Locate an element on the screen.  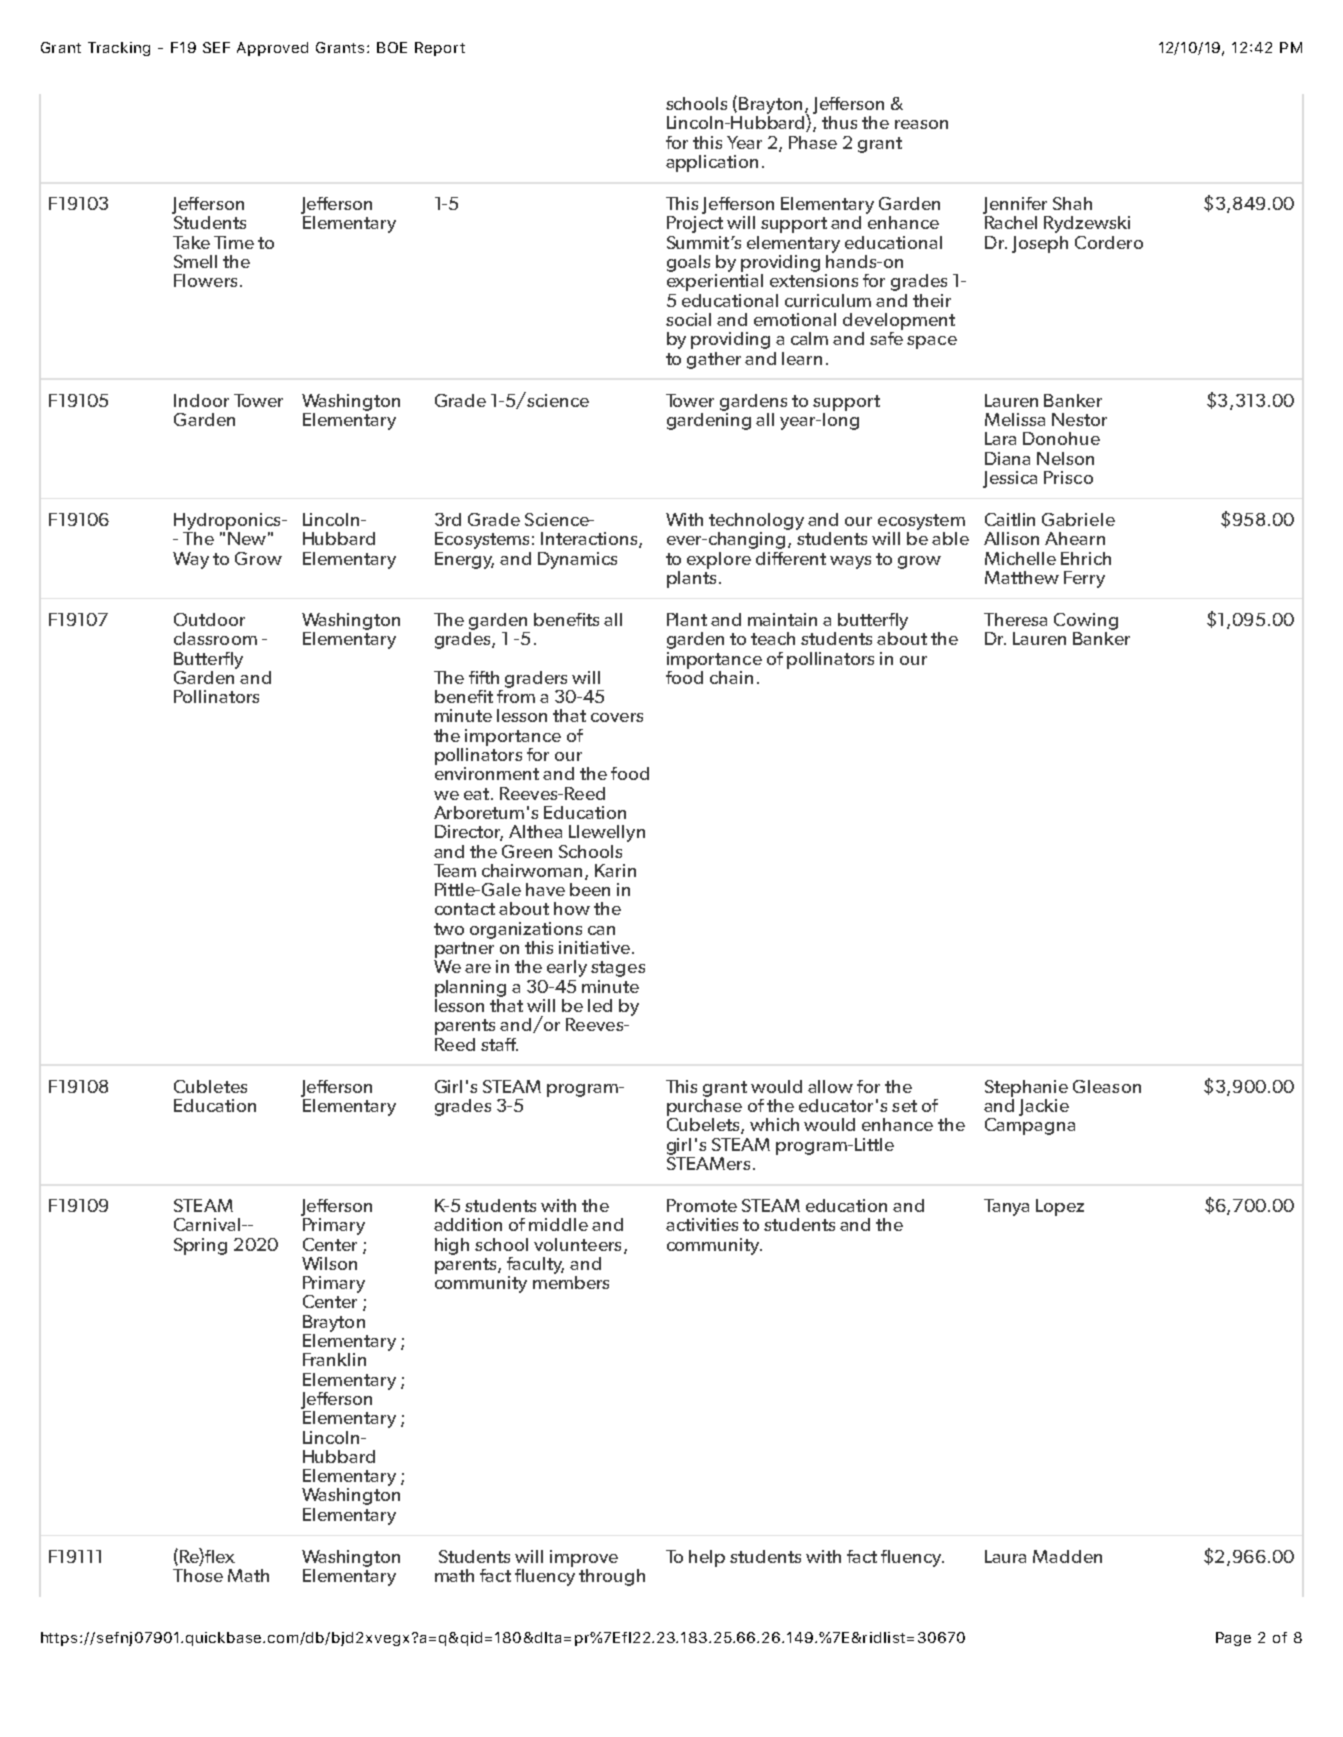
Llewellyn is located at coordinates (607, 833).
